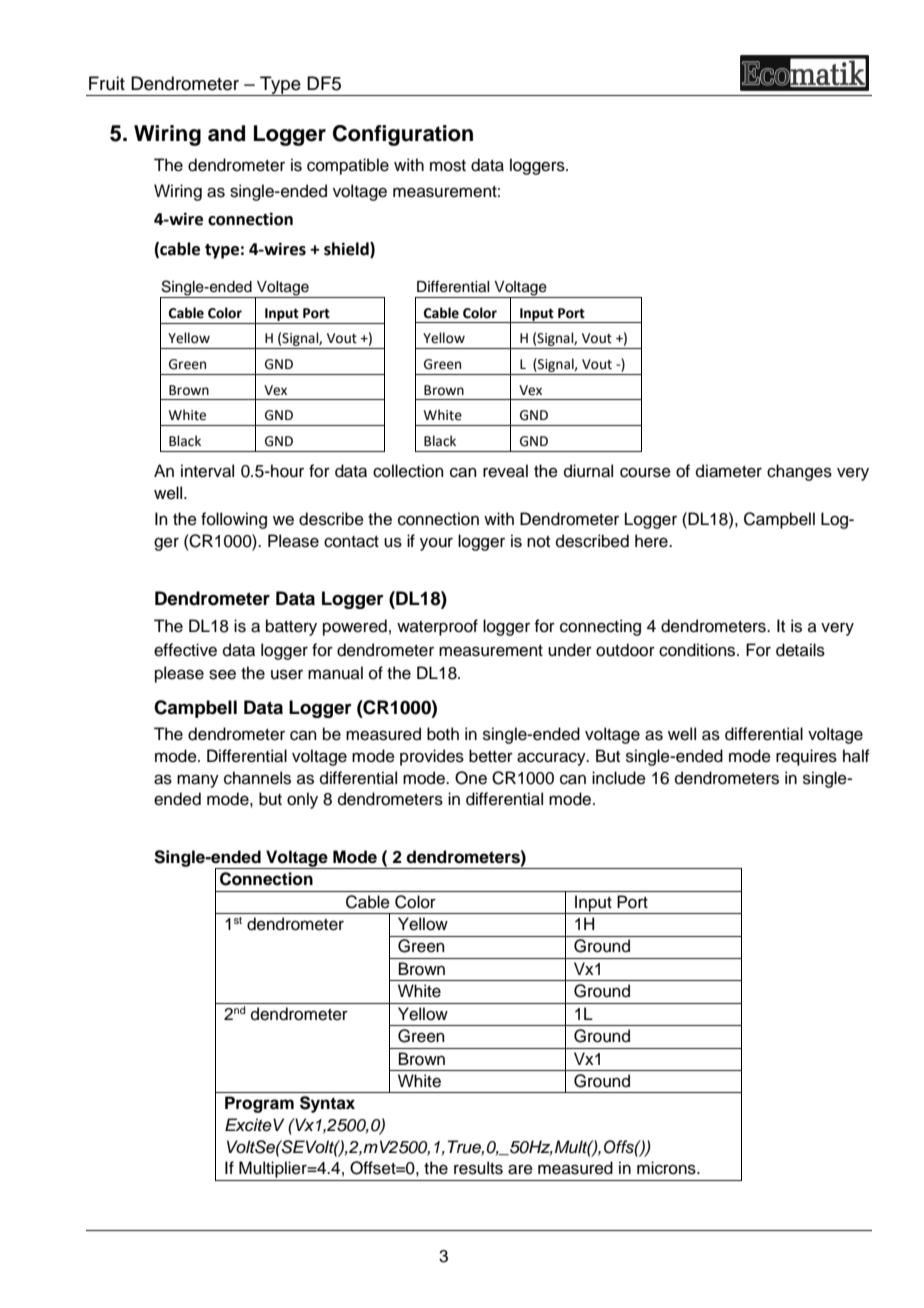 The image size is (924, 1308). What do you see at coordinates (347, 250) in the screenshot?
I see `shield` at bounding box center [347, 250].
